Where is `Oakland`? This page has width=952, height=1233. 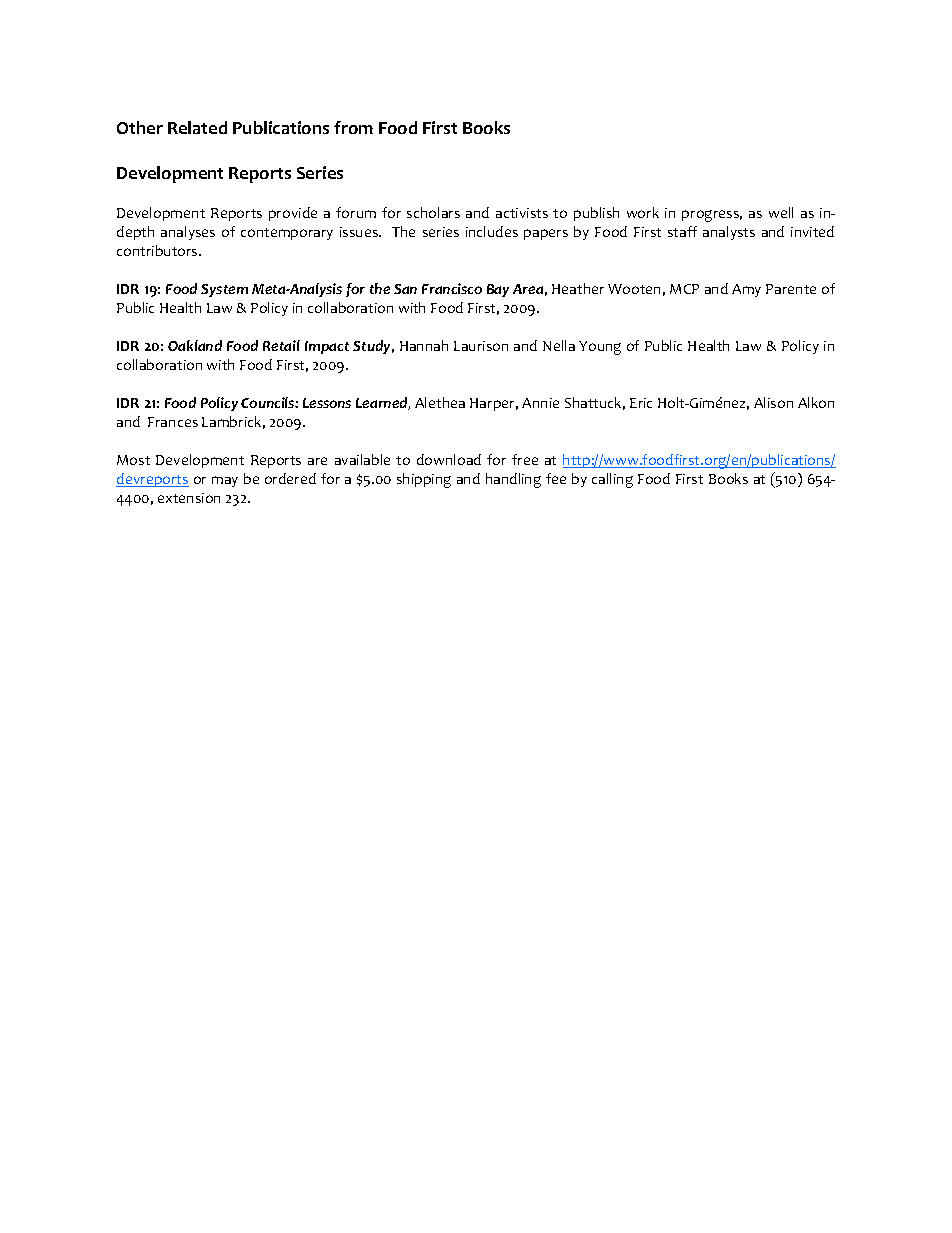
Oakland is located at coordinates (195, 345).
